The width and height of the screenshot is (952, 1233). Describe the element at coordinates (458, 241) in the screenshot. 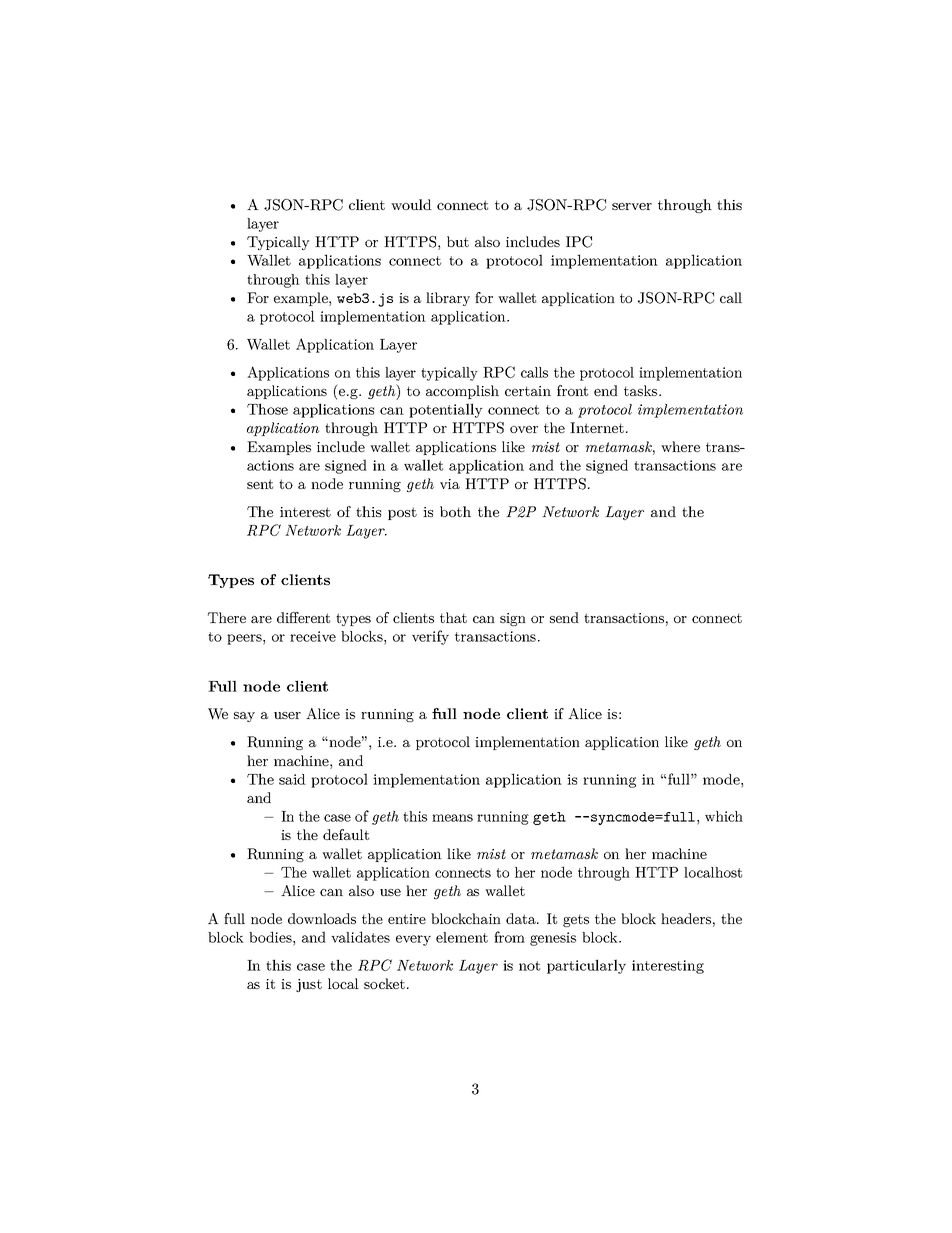

I see `but` at that location.
